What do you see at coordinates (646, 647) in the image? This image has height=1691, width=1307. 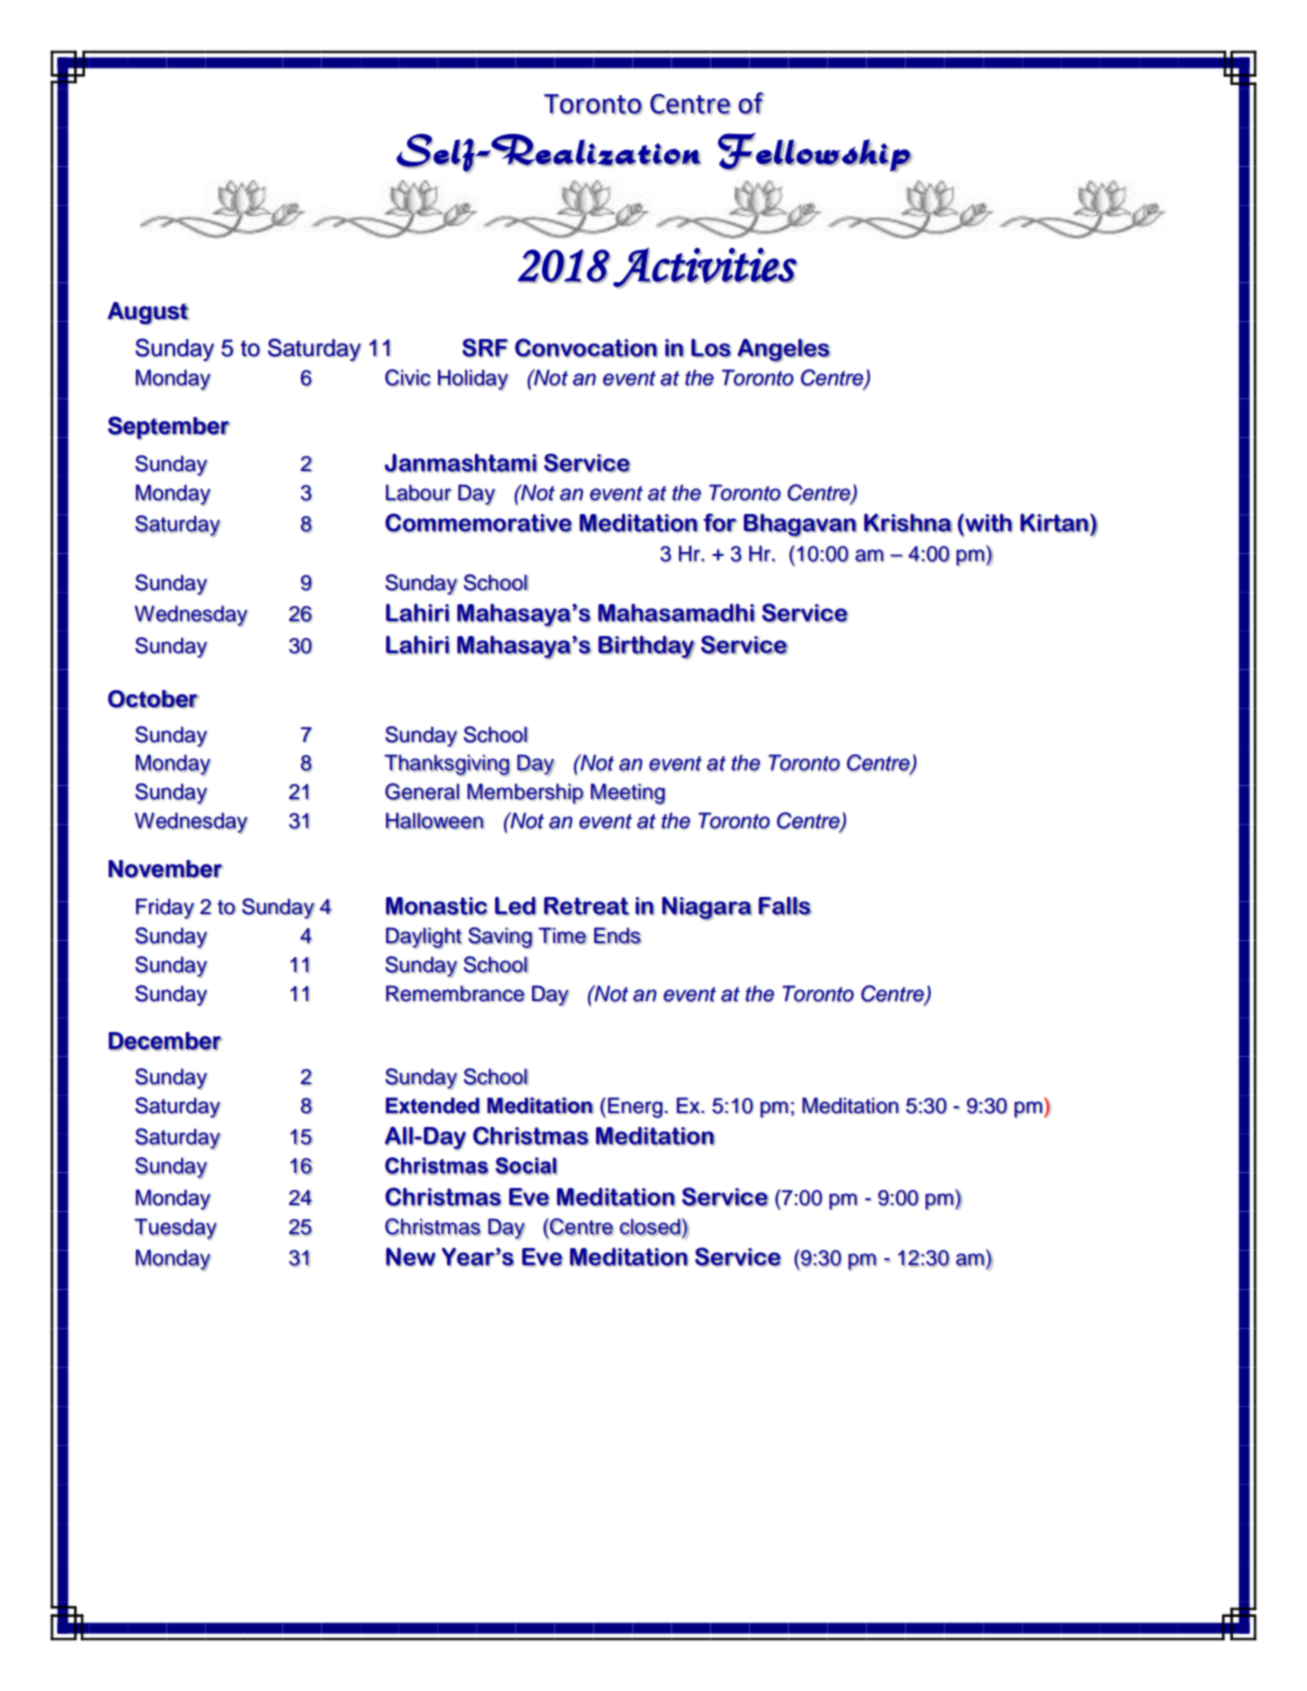 I see `Birthday` at bounding box center [646, 647].
